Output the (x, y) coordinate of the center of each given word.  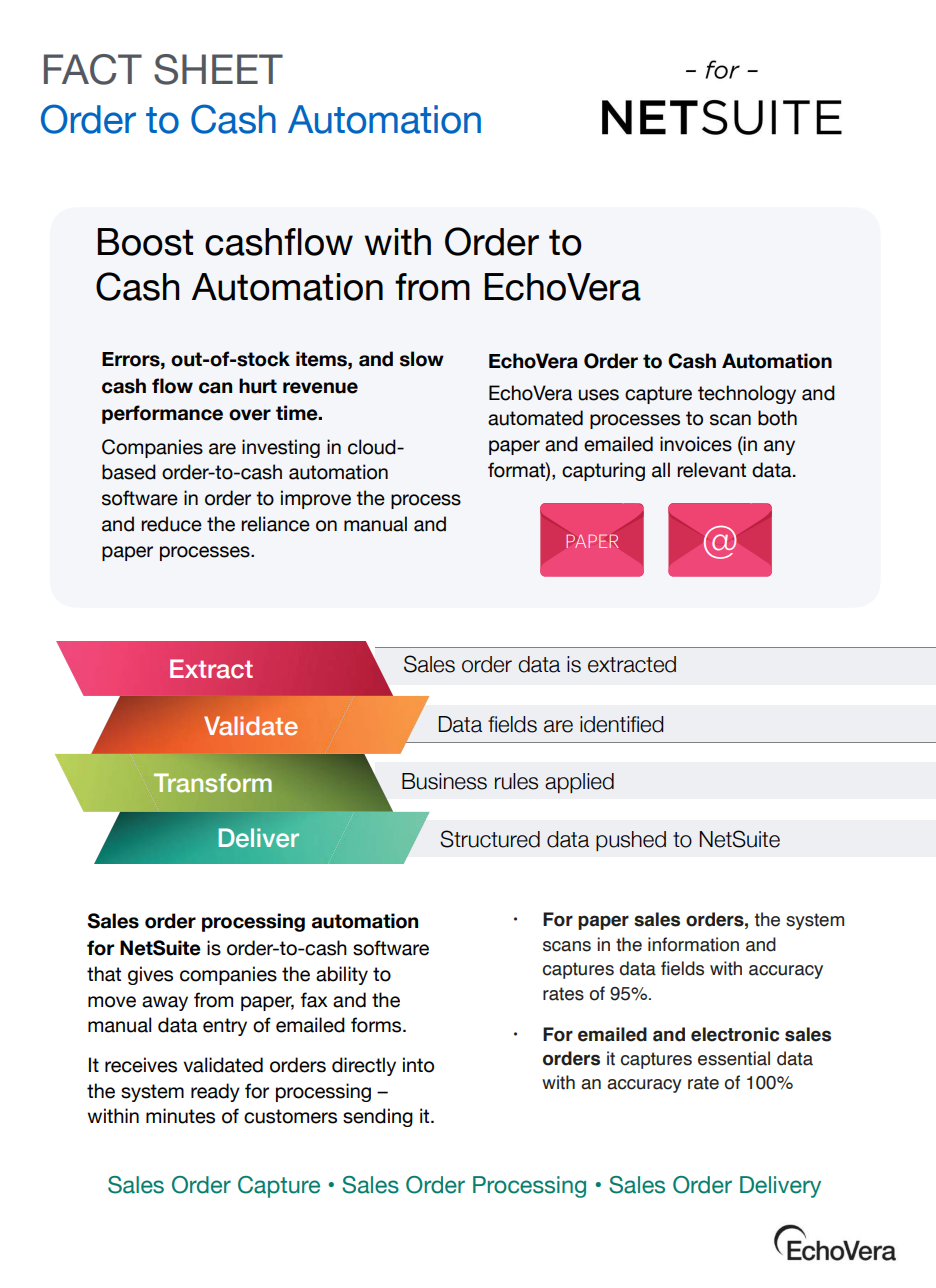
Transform (213, 783)
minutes (180, 1116)
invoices (696, 444)
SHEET (218, 69)
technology (747, 394)
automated (535, 418)
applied (579, 783)
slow (422, 359)
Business (444, 781)
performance (162, 414)
